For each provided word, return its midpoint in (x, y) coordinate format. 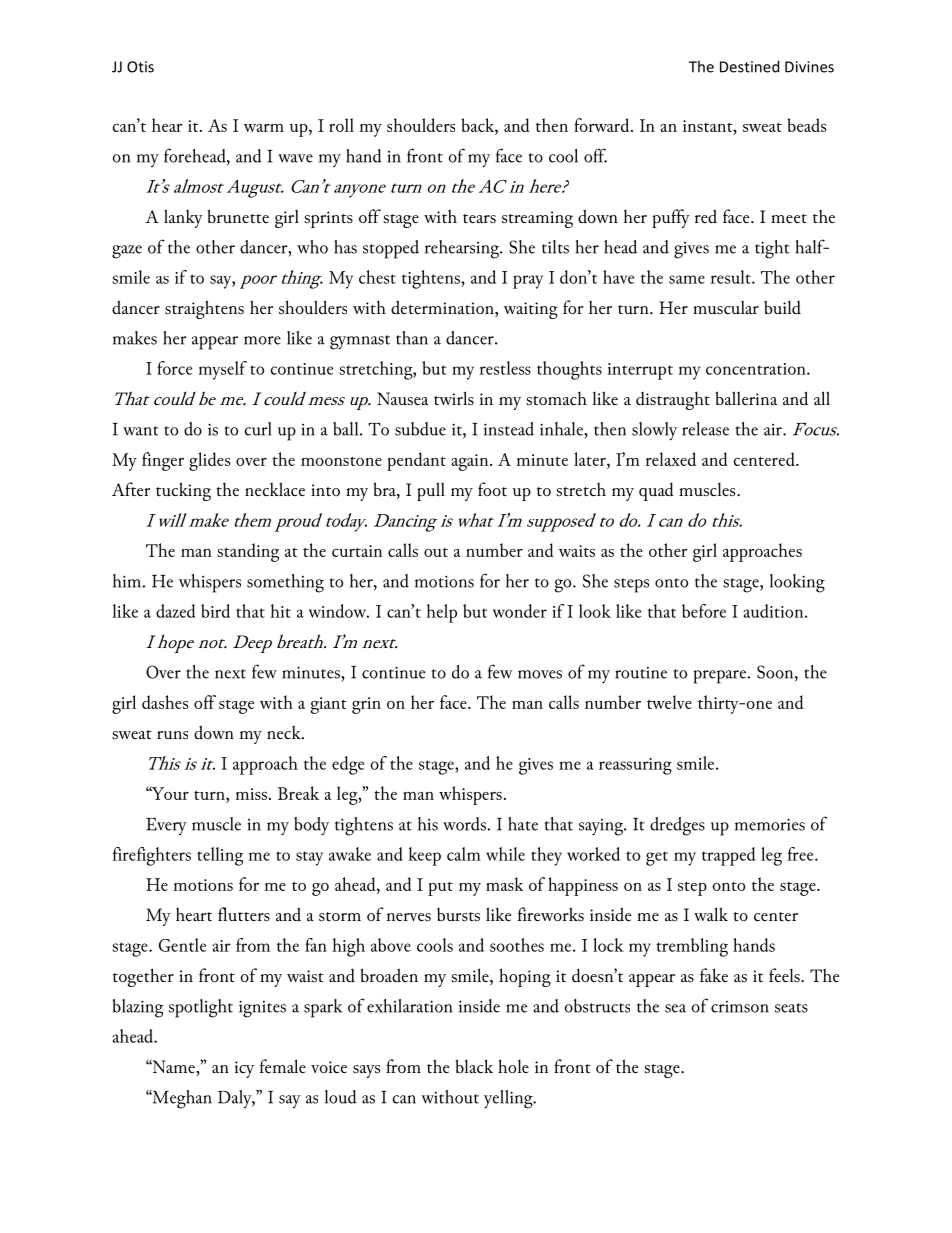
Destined (749, 66)
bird (215, 611)
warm (264, 128)
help (441, 613)
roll (341, 125)
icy (244, 1069)
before (704, 611)
